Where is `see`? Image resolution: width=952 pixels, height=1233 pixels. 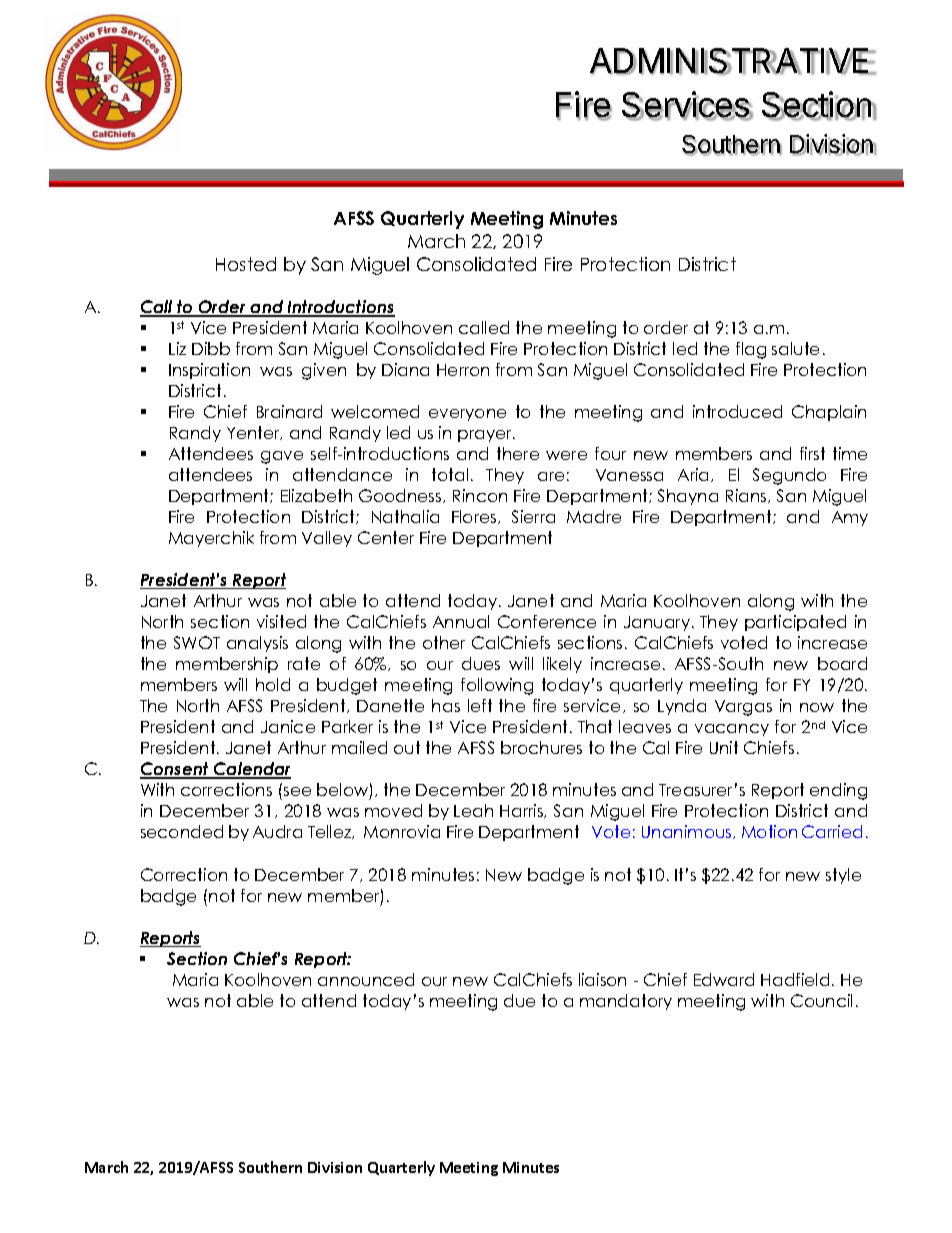
see is located at coordinates (297, 791).
